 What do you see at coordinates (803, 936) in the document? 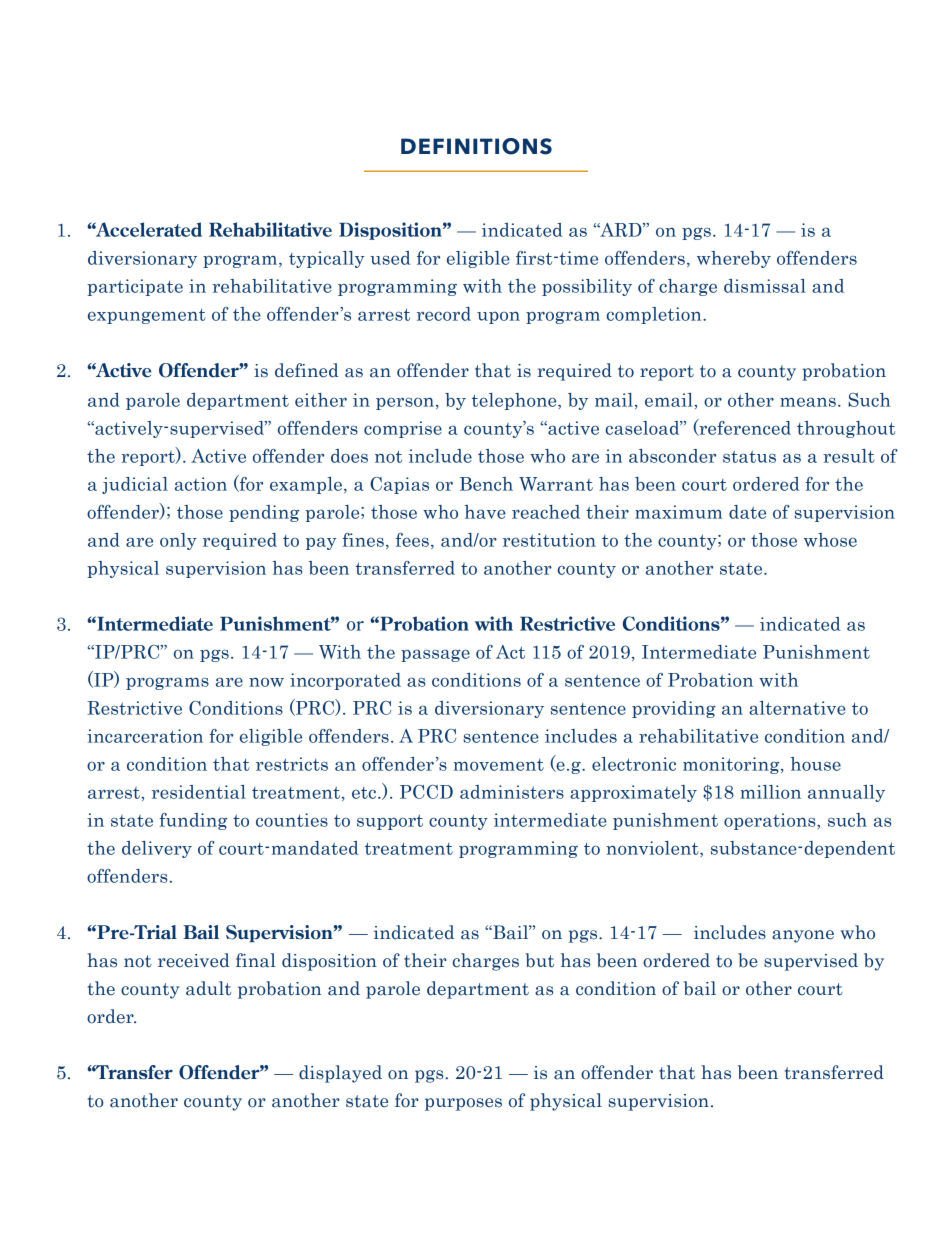
I see `anyone` at bounding box center [803, 936].
